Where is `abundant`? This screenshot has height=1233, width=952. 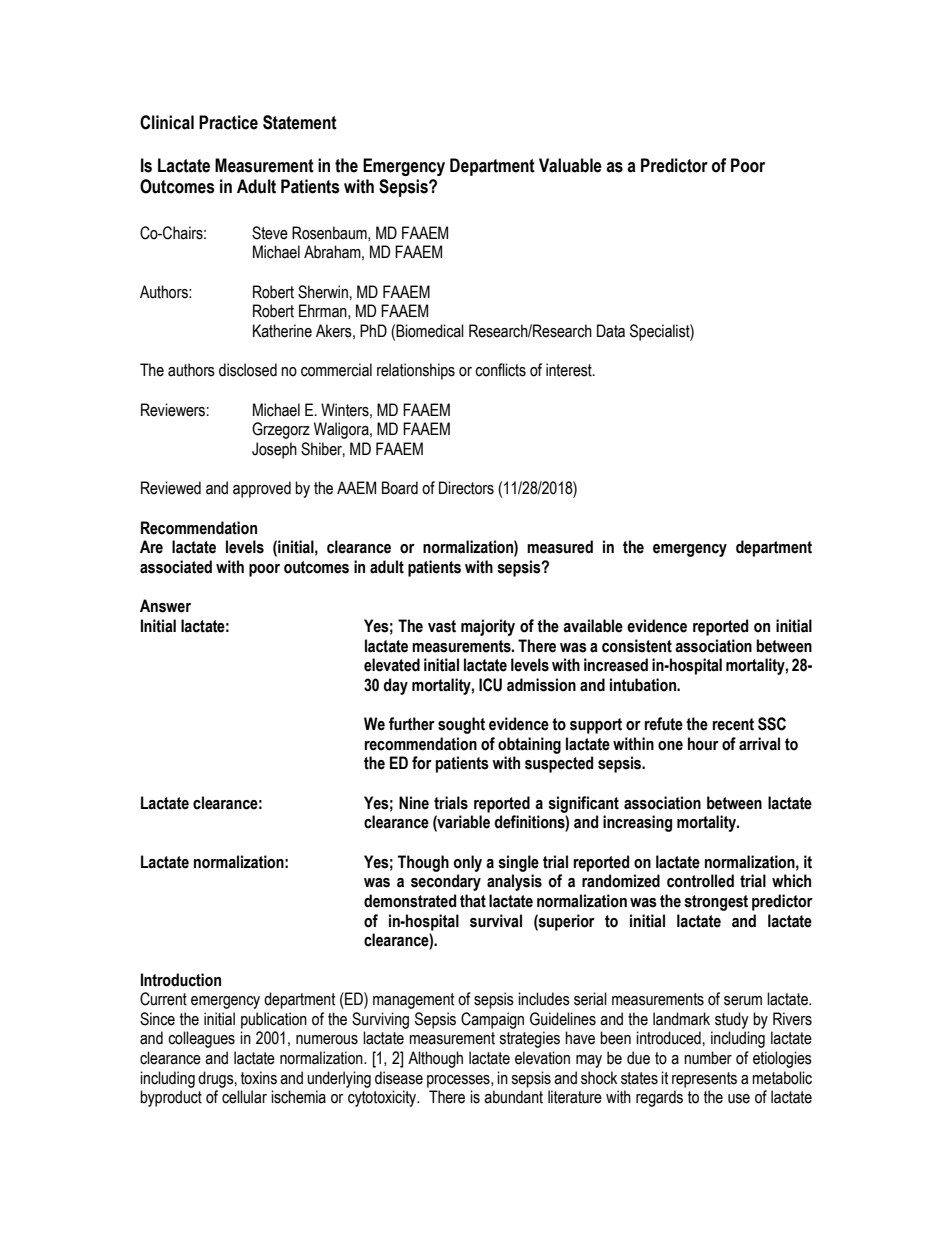
abundant is located at coordinates (513, 1097).
